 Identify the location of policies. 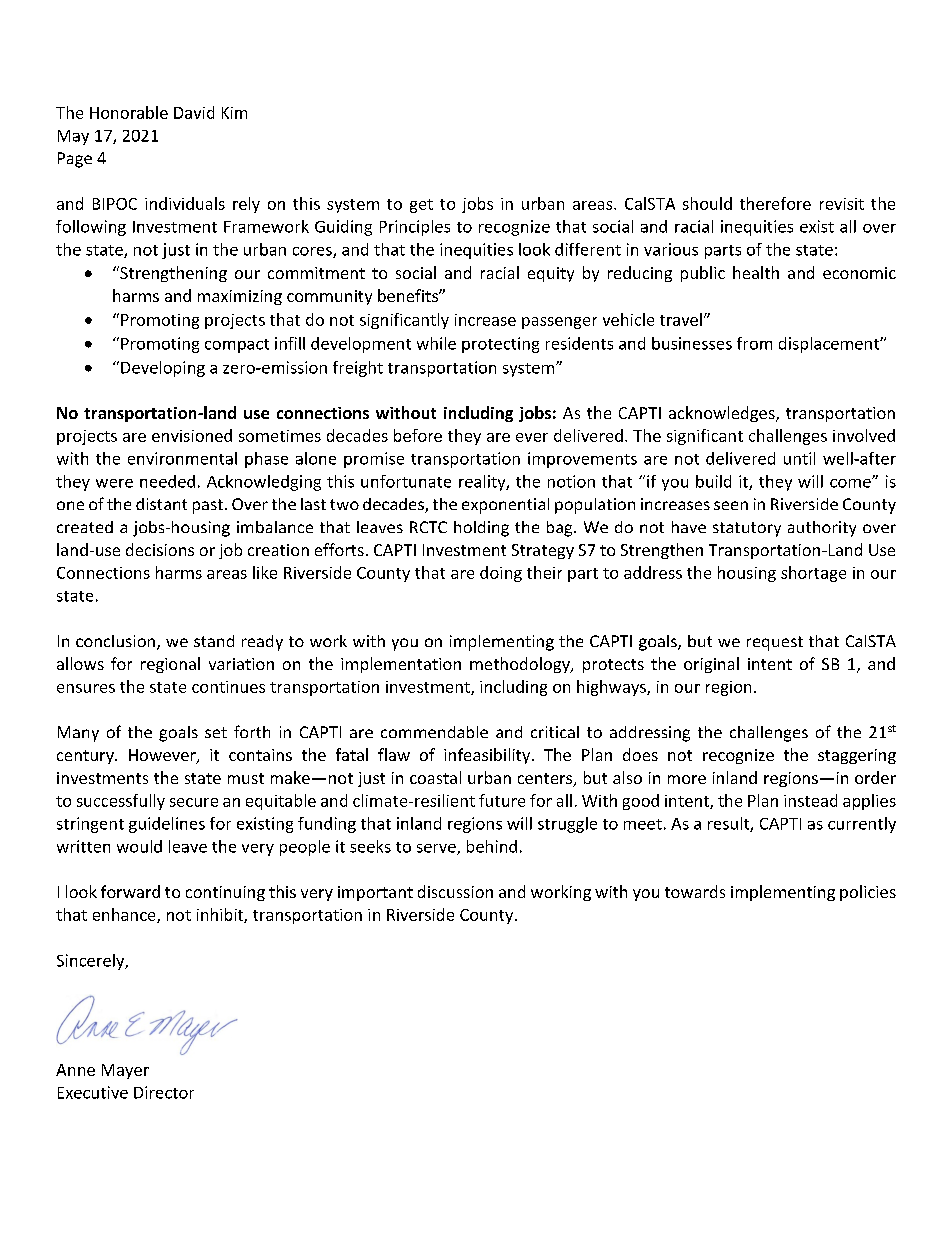
(868, 893).
